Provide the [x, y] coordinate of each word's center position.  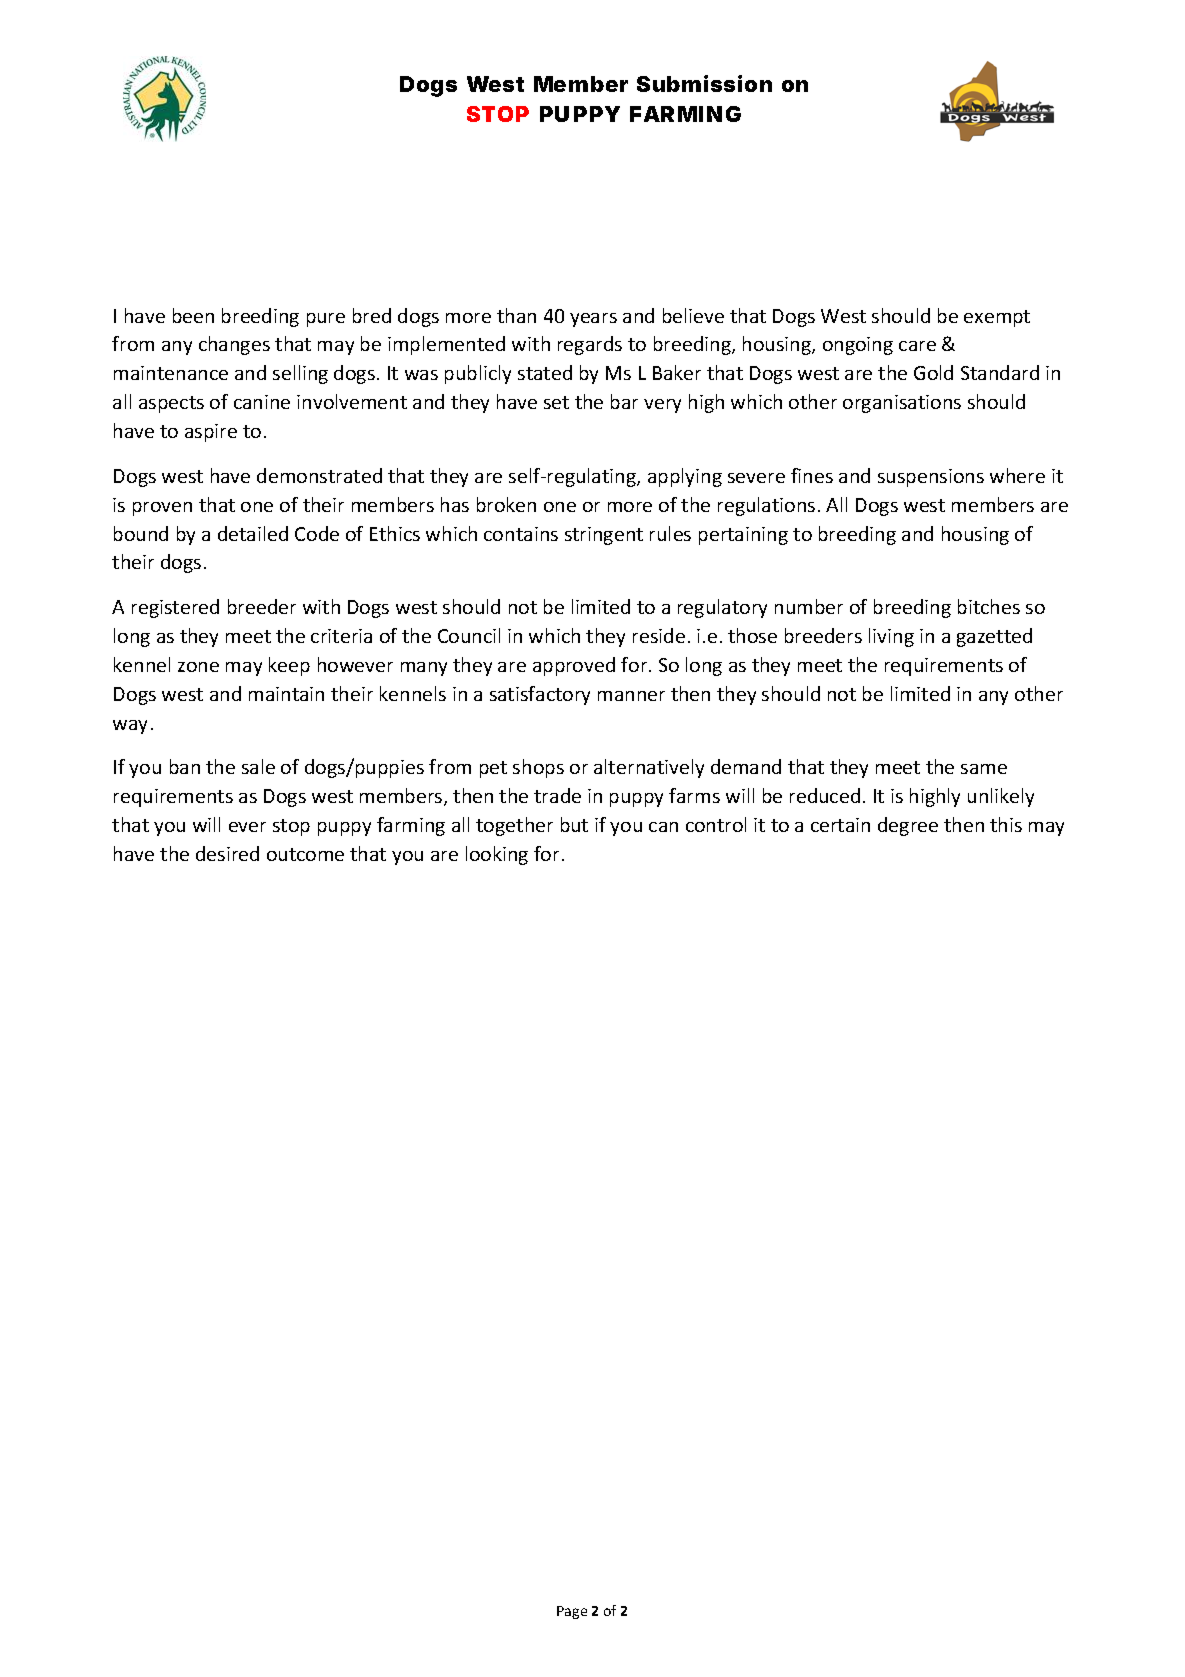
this [1006, 824]
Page [572, 1612]
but [574, 824]
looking [497, 855]
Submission [704, 83]
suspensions [931, 478]
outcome [305, 854]
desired [227, 853]
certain [840, 825]
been [193, 315]
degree [908, 826]
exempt [997, 318]
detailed [253, 533]
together [514, 826]
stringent [604, 536]
